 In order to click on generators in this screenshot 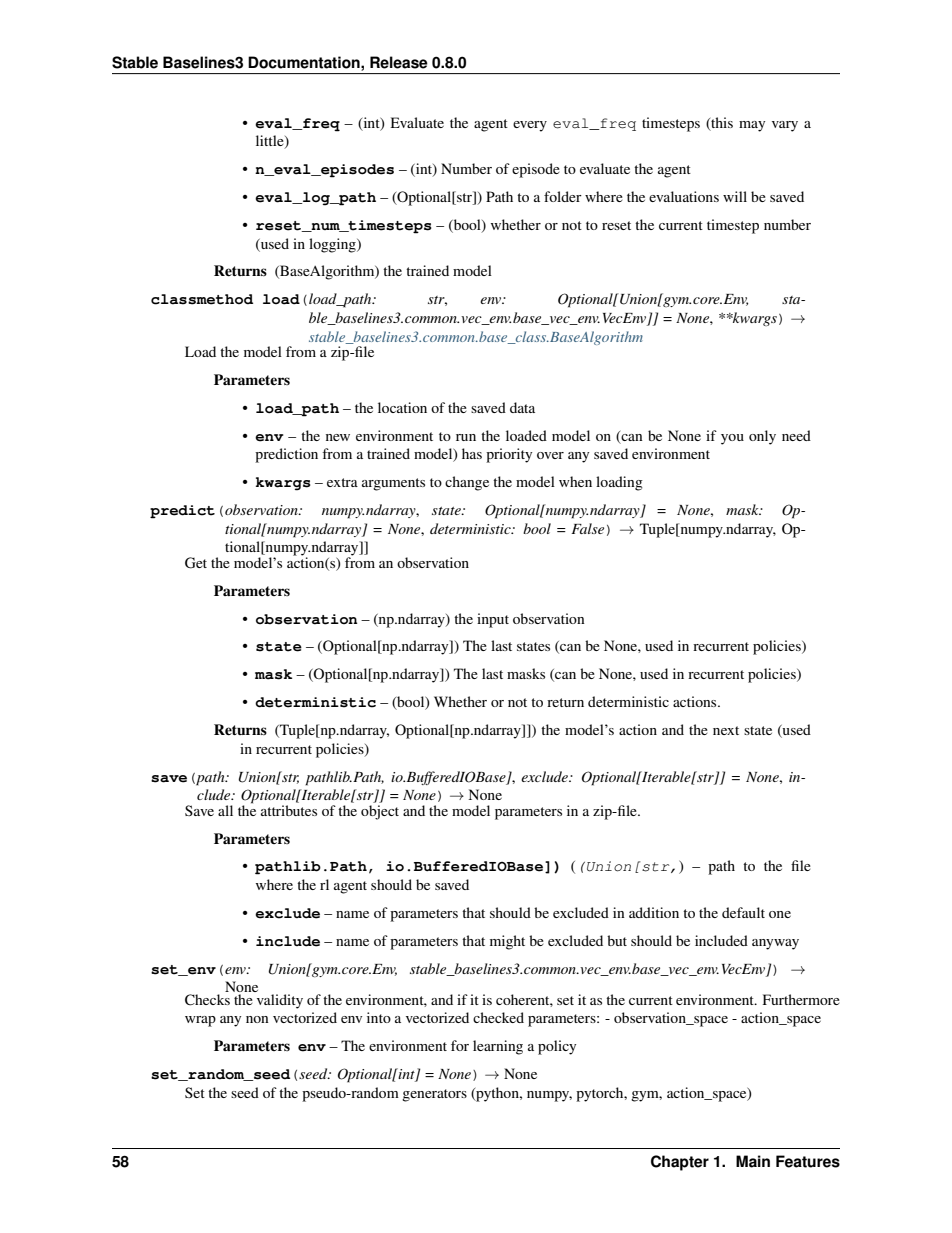, I will do `click(434, 1095)`.
